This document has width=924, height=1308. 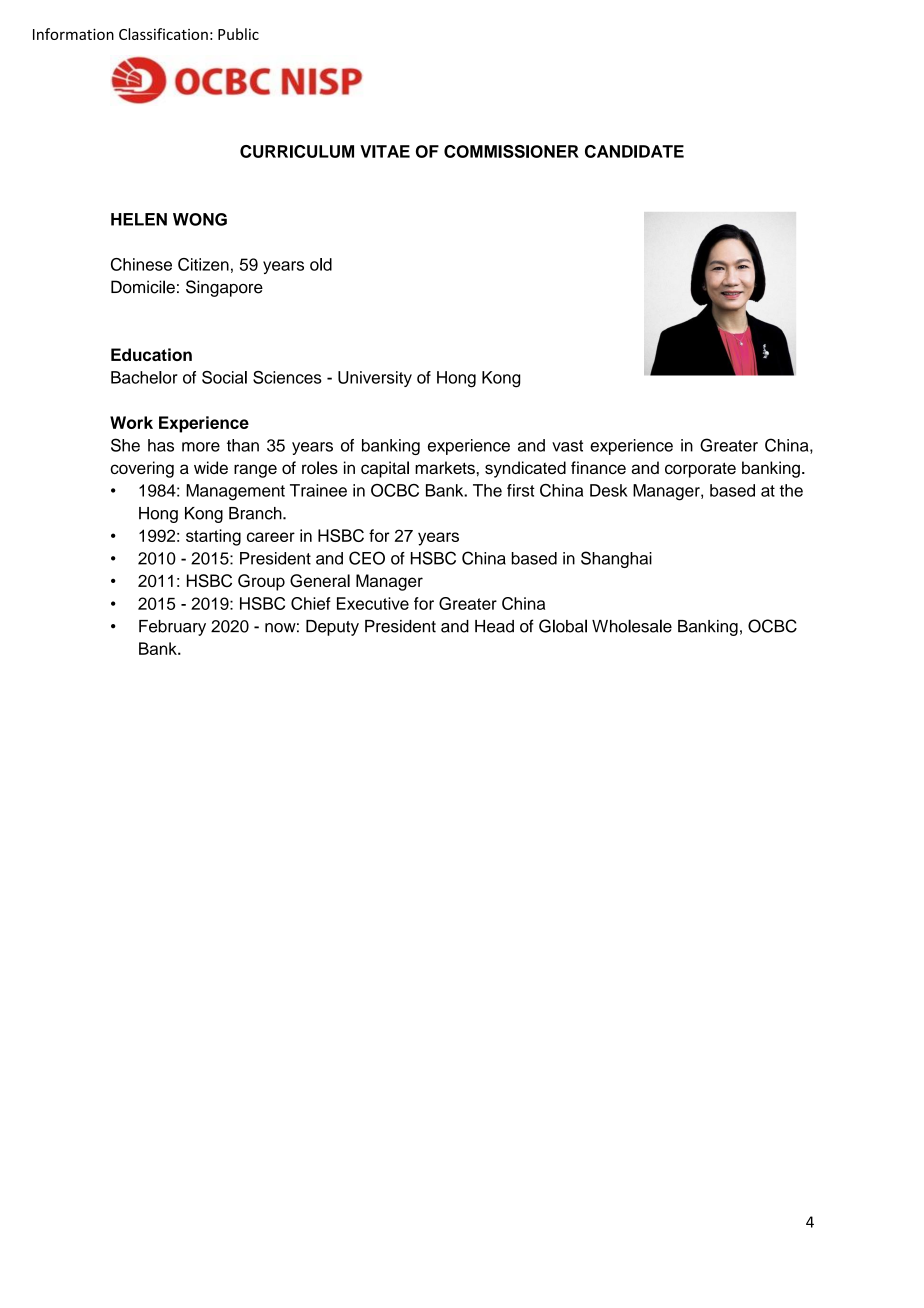 What do you see at coordinates (385, 151) in the document?
I see `VITAE` at bounding box center [385, 151].
